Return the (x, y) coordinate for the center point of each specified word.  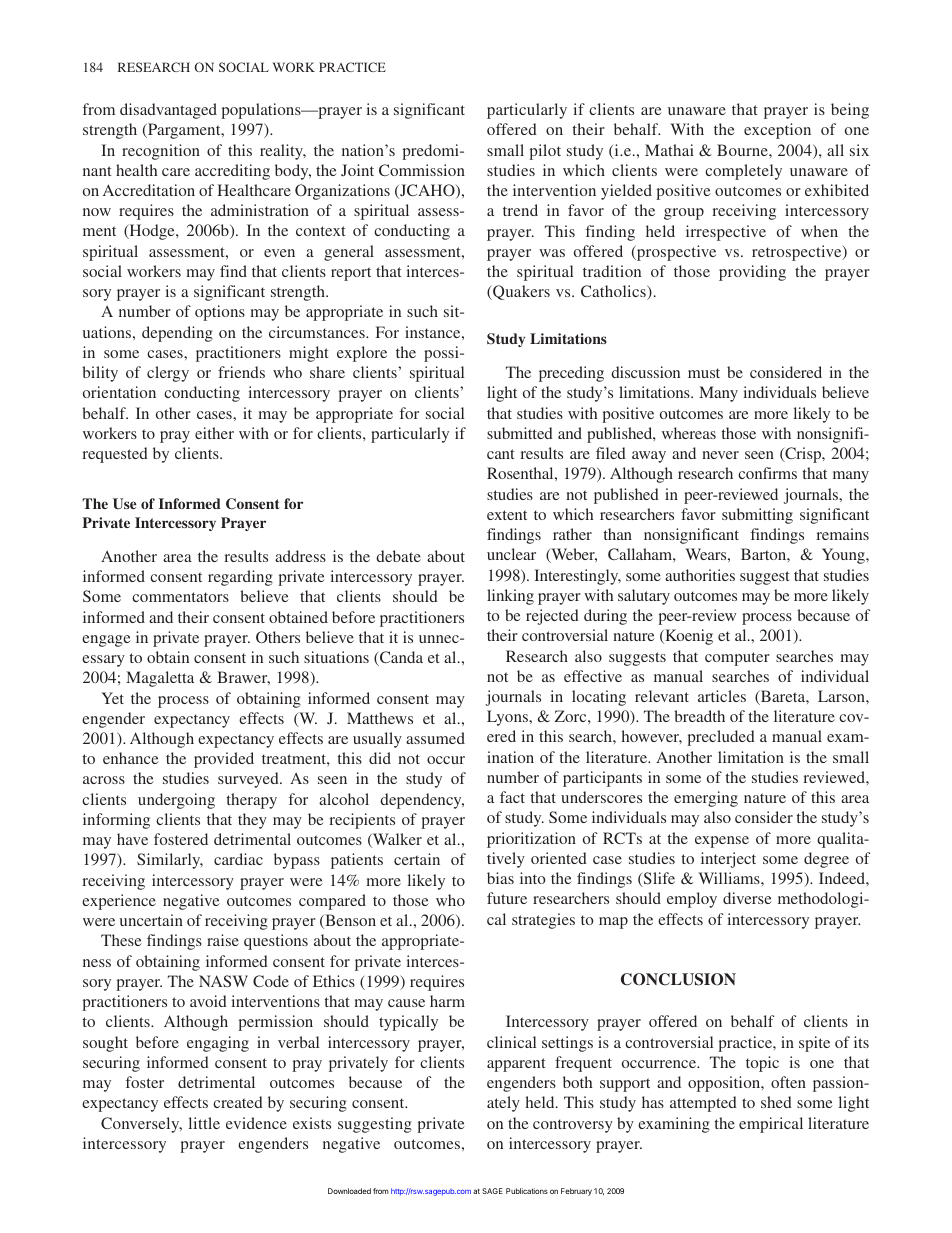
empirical (771, 1125)
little (204, 1123)
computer (737, 659)
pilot (545, 152)
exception (777, 131)
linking (510, 597)
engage (106, 641)
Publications (527, 1191)
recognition (161, 152)
